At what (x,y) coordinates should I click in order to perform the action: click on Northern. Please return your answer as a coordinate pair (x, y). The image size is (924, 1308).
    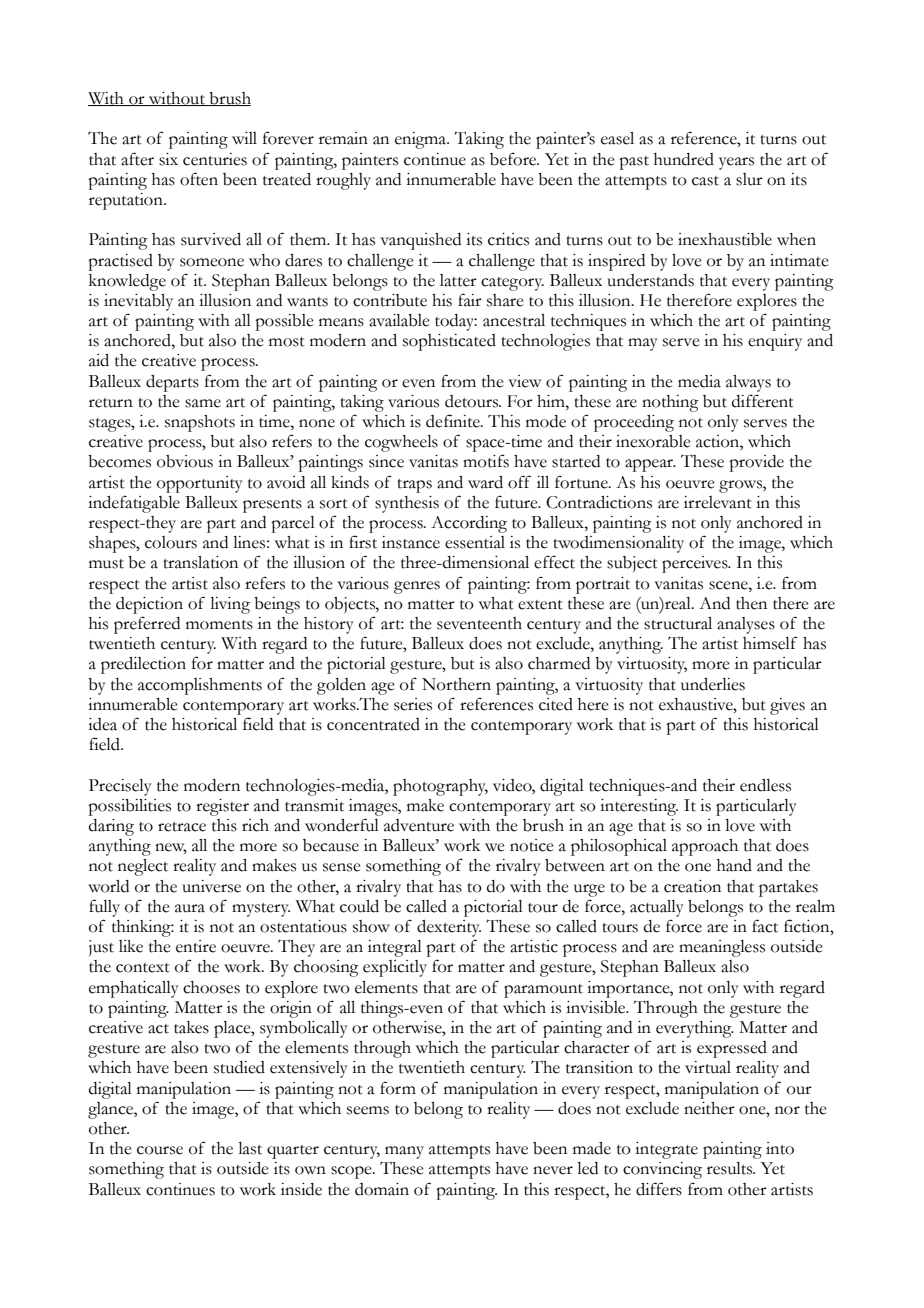
    Looking at the image, I should click on (456, 684).
